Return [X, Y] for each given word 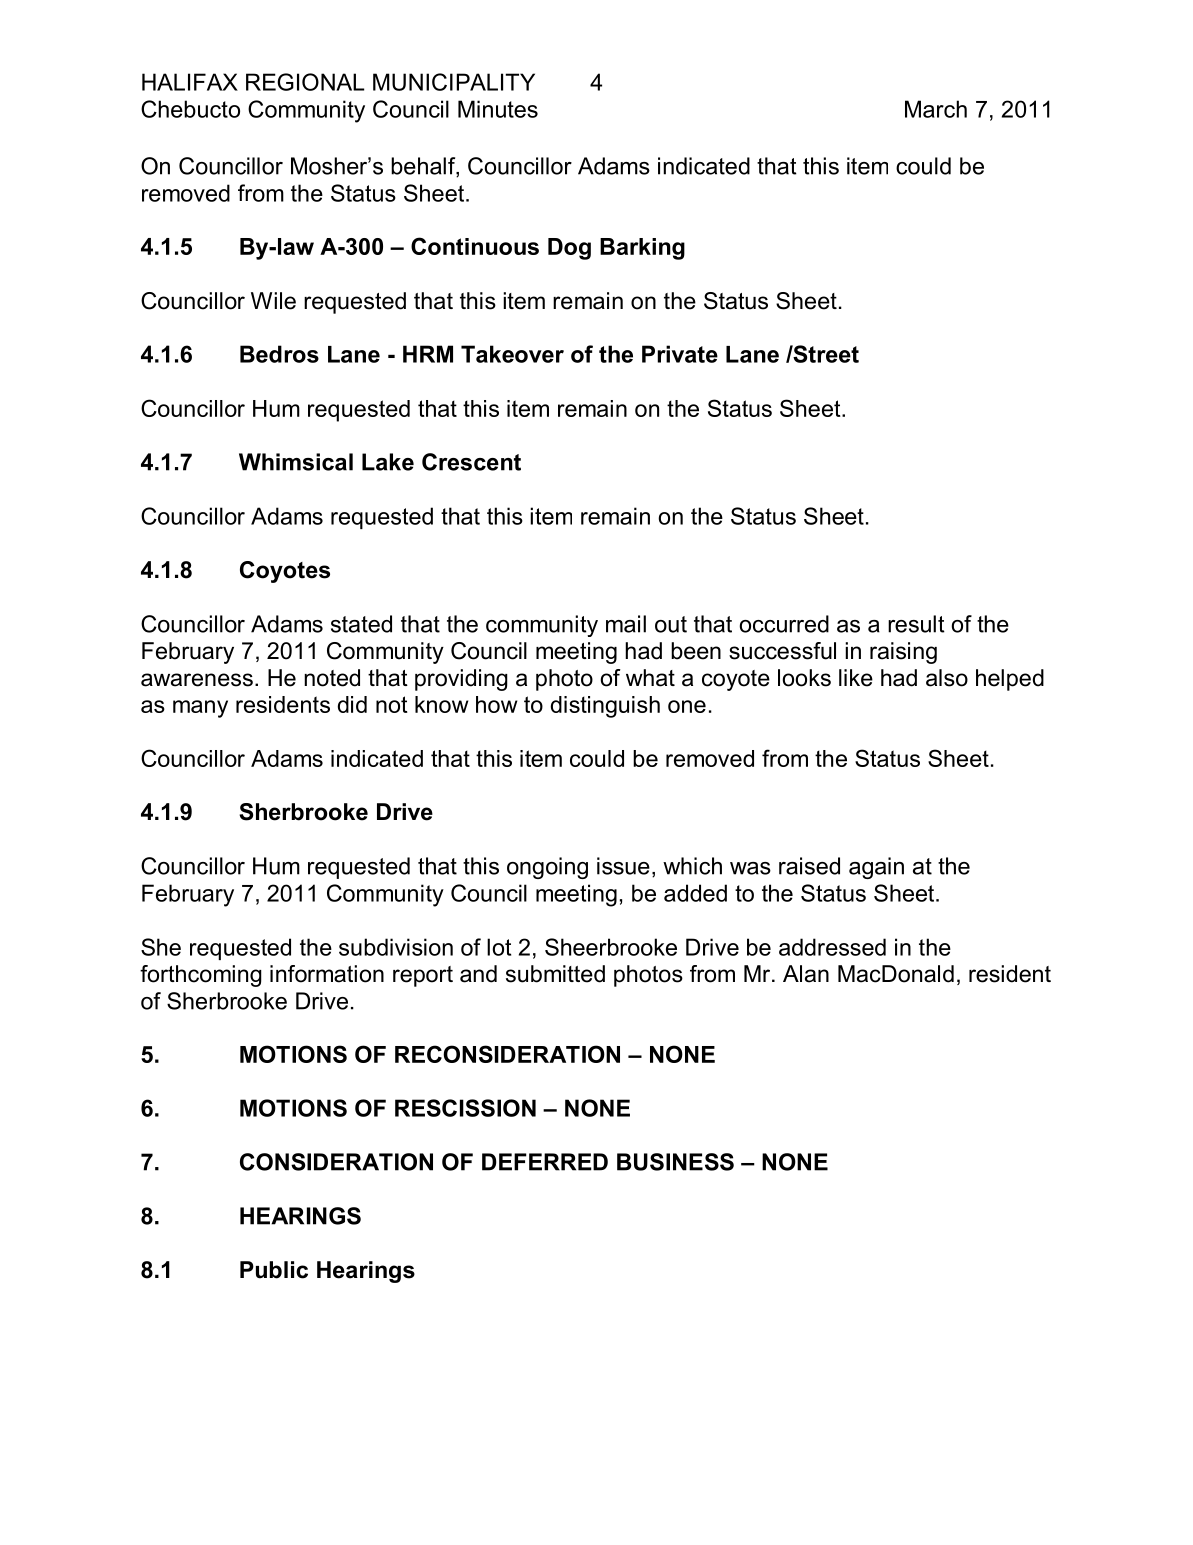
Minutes [498, 109]
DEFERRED [545, 1162]
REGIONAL [305, 82]
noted [332, 678]
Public [274, 1270]
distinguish [605, 707]
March [936, 109]
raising [903, 653]
